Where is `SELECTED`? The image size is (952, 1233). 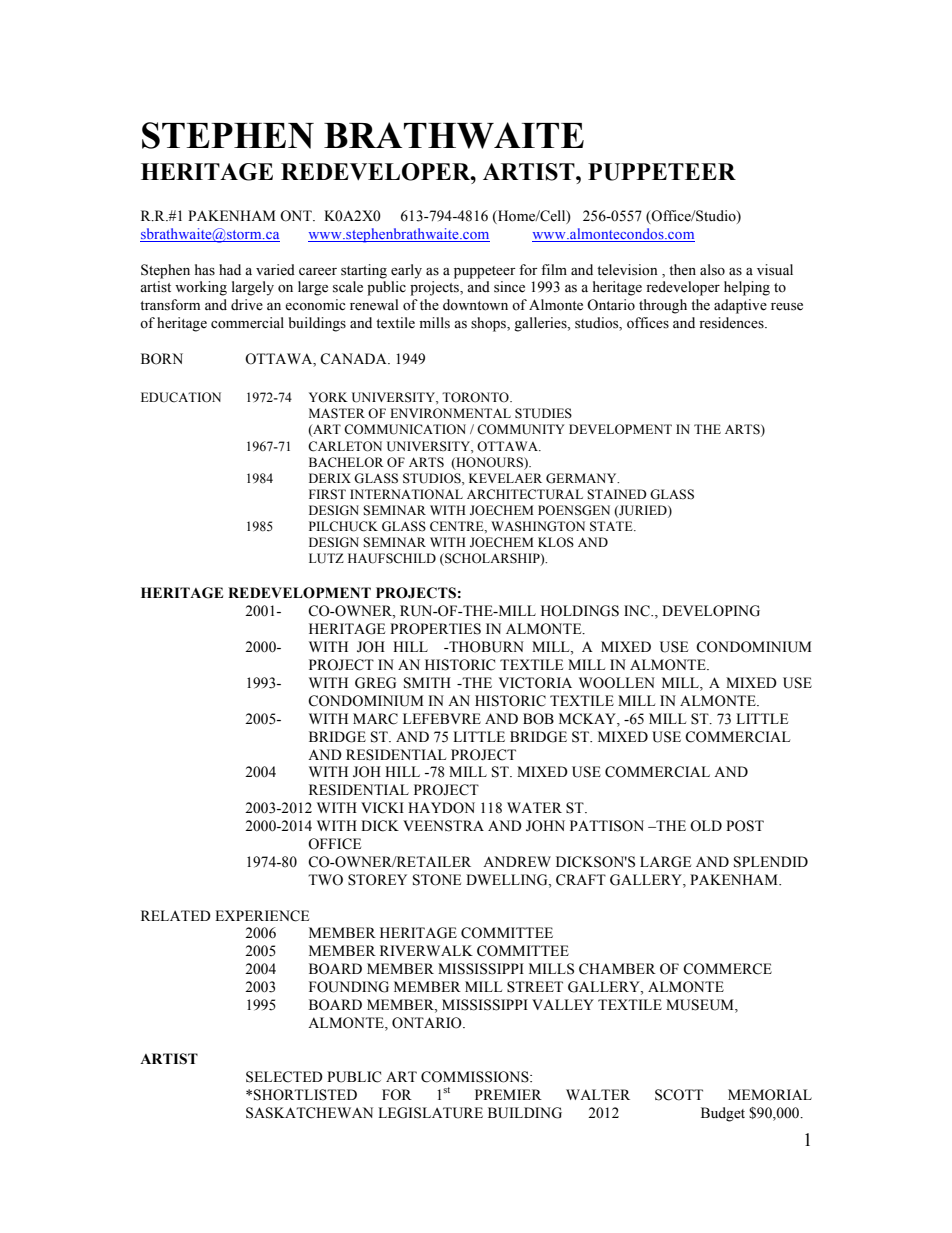 SELECTED is located at coordinates (284, 1077).
